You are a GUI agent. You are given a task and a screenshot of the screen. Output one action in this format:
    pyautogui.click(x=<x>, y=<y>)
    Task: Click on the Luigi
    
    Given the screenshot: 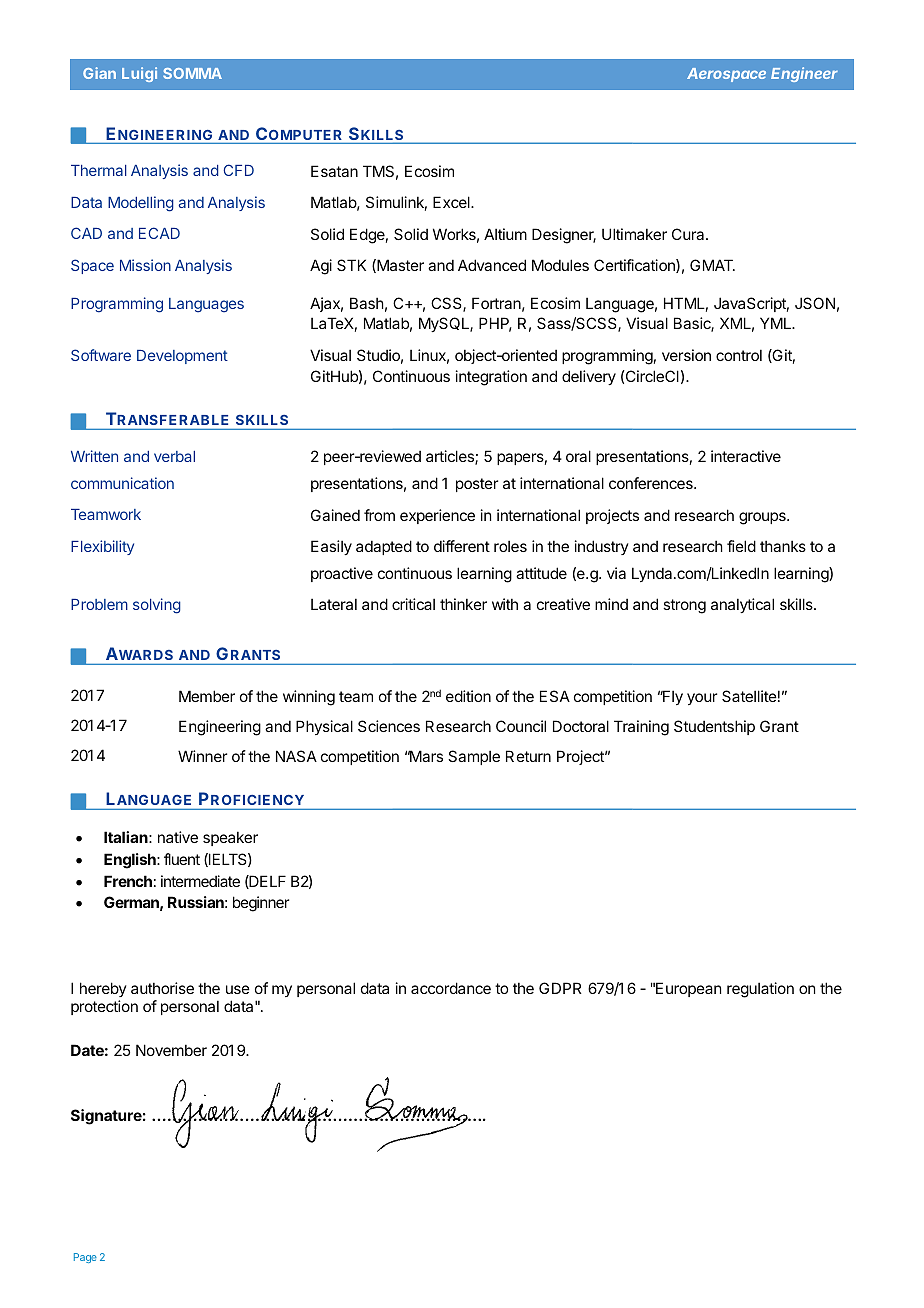 What is the action you would take?
    pyautogui.click(x=139, y=74)
